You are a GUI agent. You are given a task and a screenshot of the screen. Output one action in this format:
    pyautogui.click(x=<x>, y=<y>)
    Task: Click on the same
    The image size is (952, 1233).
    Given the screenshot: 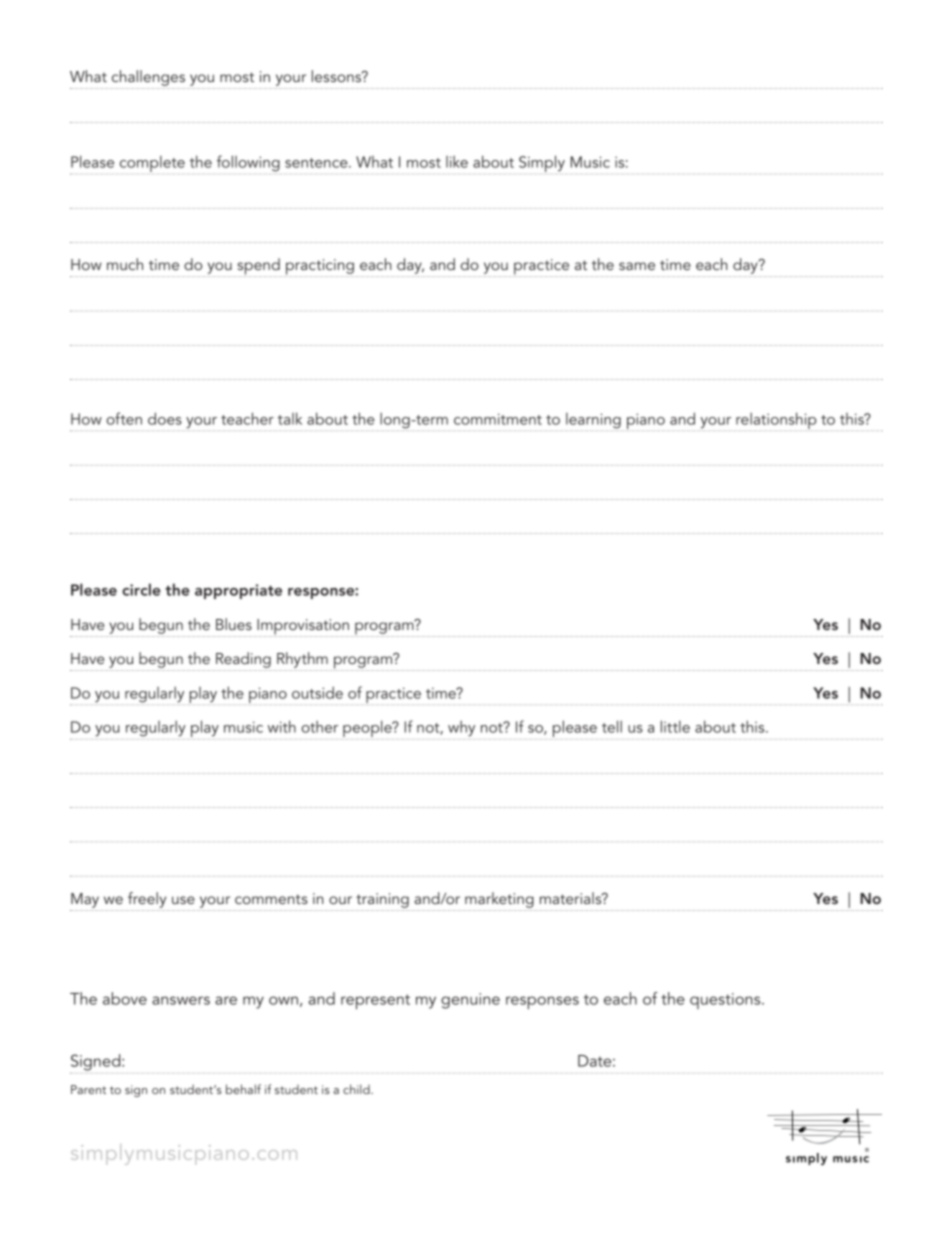 What is the action you would take?
    pyautogui.click(x=637, y=266)
